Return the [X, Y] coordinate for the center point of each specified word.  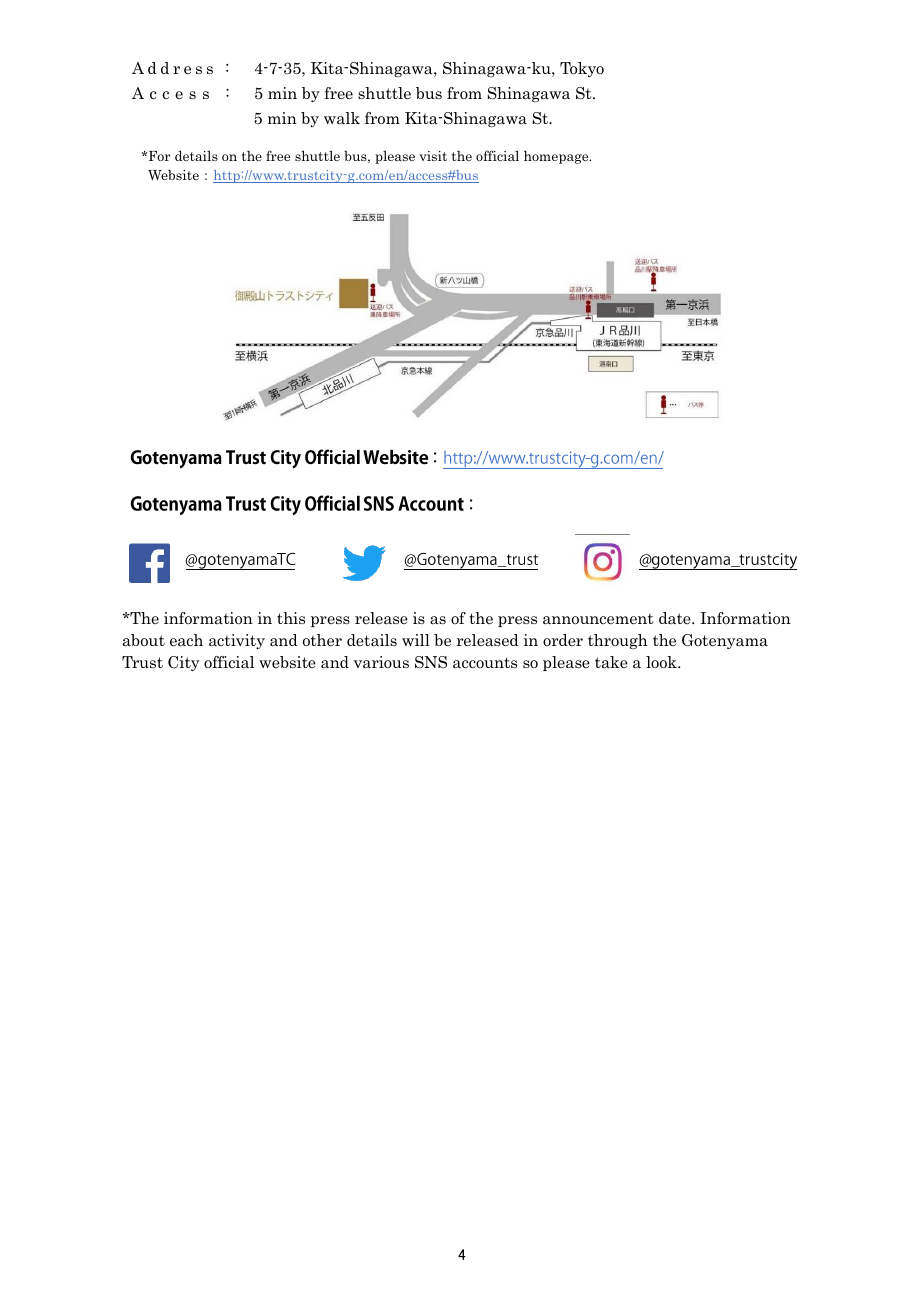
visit [433, 156]
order [563, 640]
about [144, 640]
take [611, 662]
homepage [557, 157]
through [618, 641]
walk [342, 118]
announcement [598, 619]
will [416, 640]
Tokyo [582, 69]
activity [237, 641]
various [381, 662]
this [291, 618]
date [676, 618]
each [186, 640]
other [322, 640]
